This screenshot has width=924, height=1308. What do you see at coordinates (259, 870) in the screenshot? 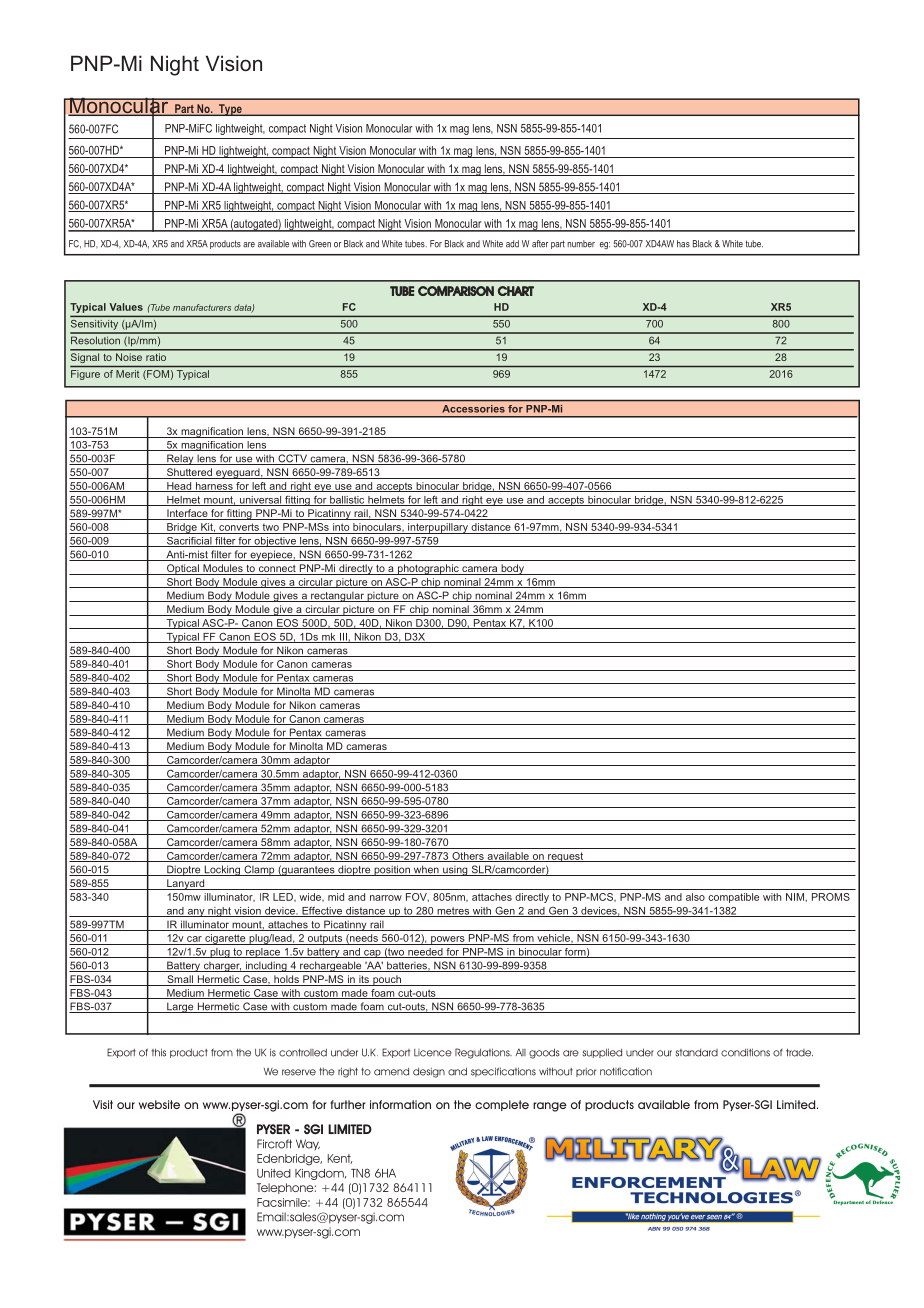
I see `Clamp` at bounding box center [259, 870].
